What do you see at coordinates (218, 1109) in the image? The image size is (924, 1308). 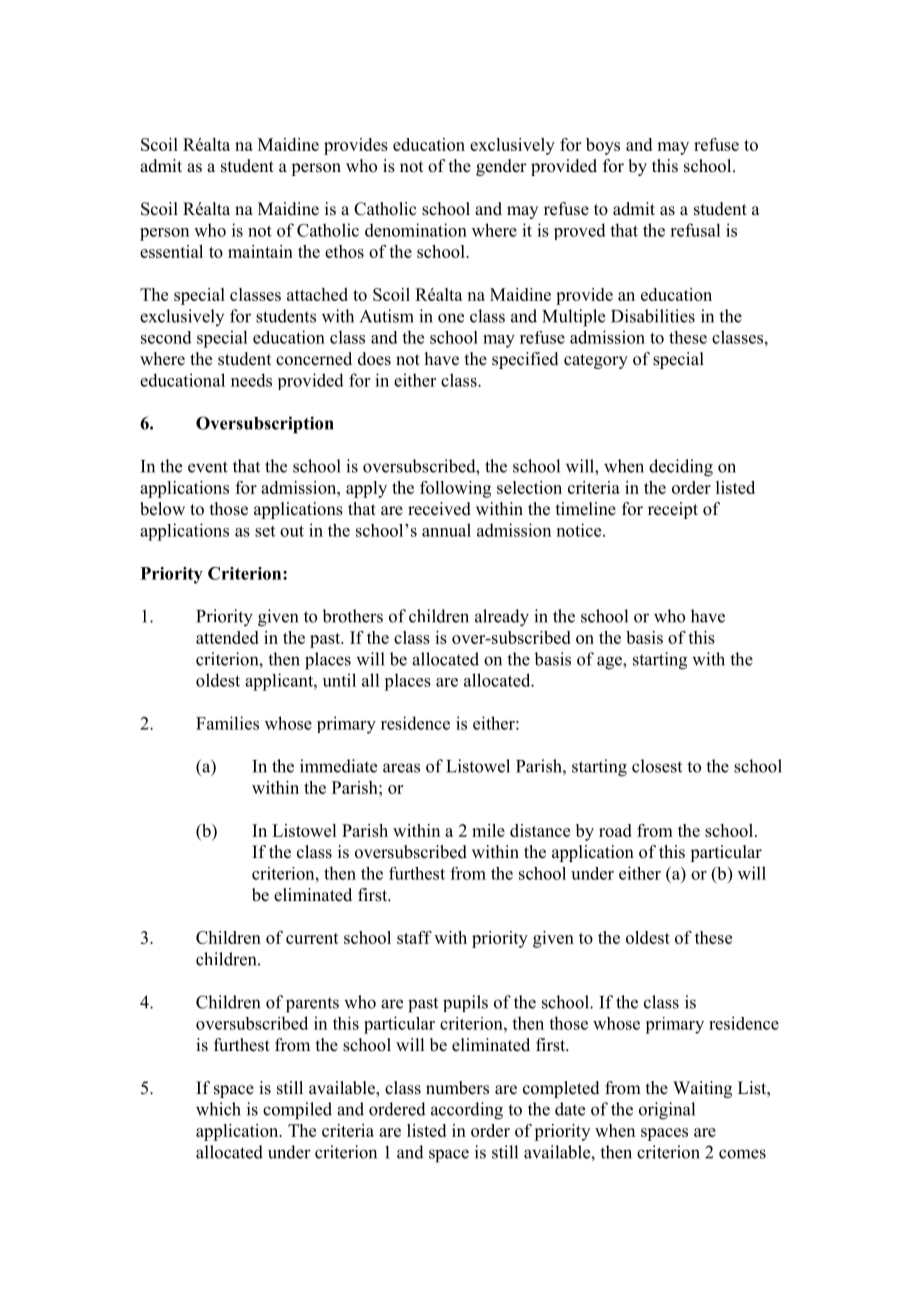 I see `which` at bounding box center [218, 1109].
